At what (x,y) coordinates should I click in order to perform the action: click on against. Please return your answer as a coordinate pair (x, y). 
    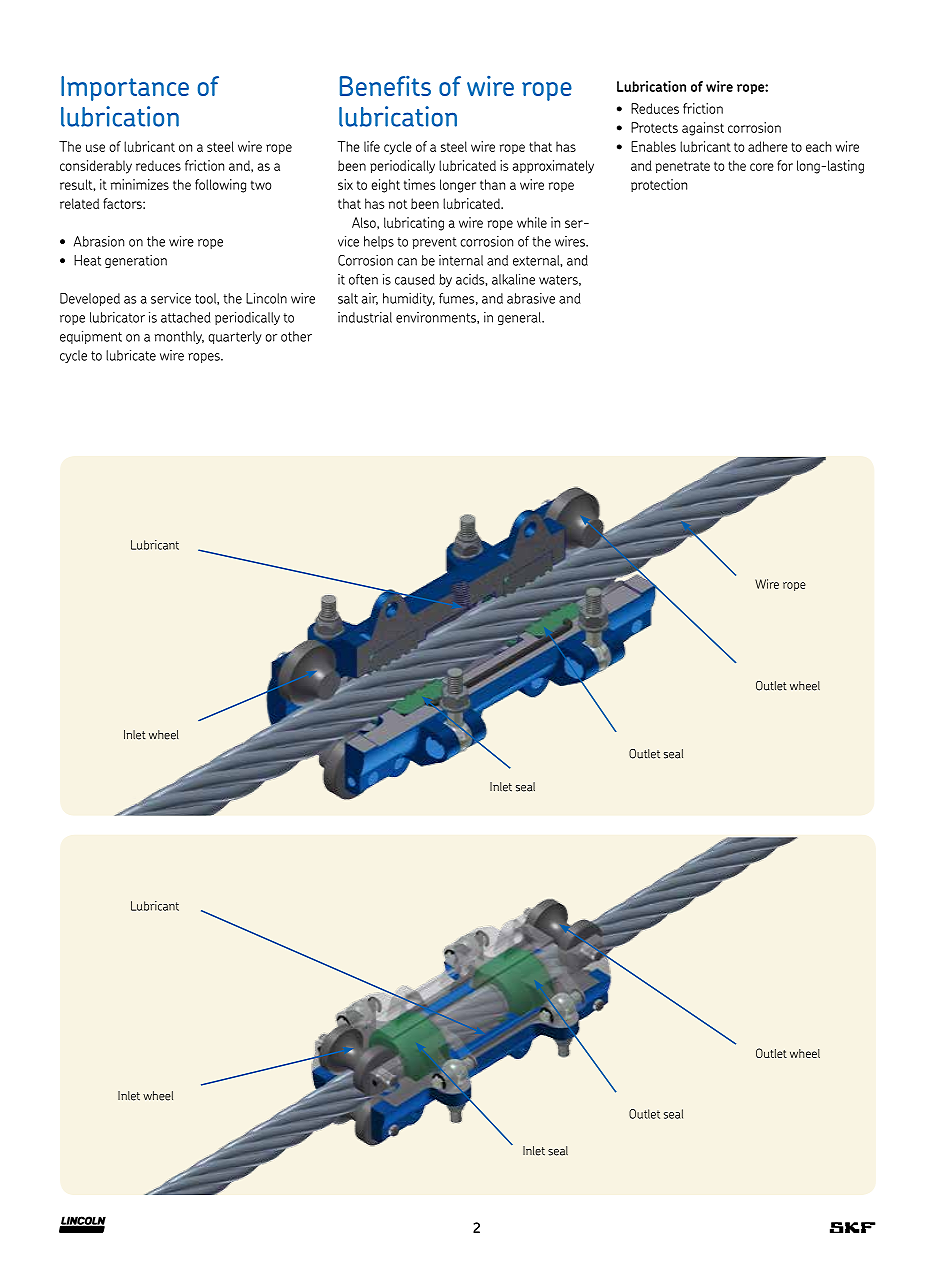
    Looking at the image, I should click on (703, 129).
